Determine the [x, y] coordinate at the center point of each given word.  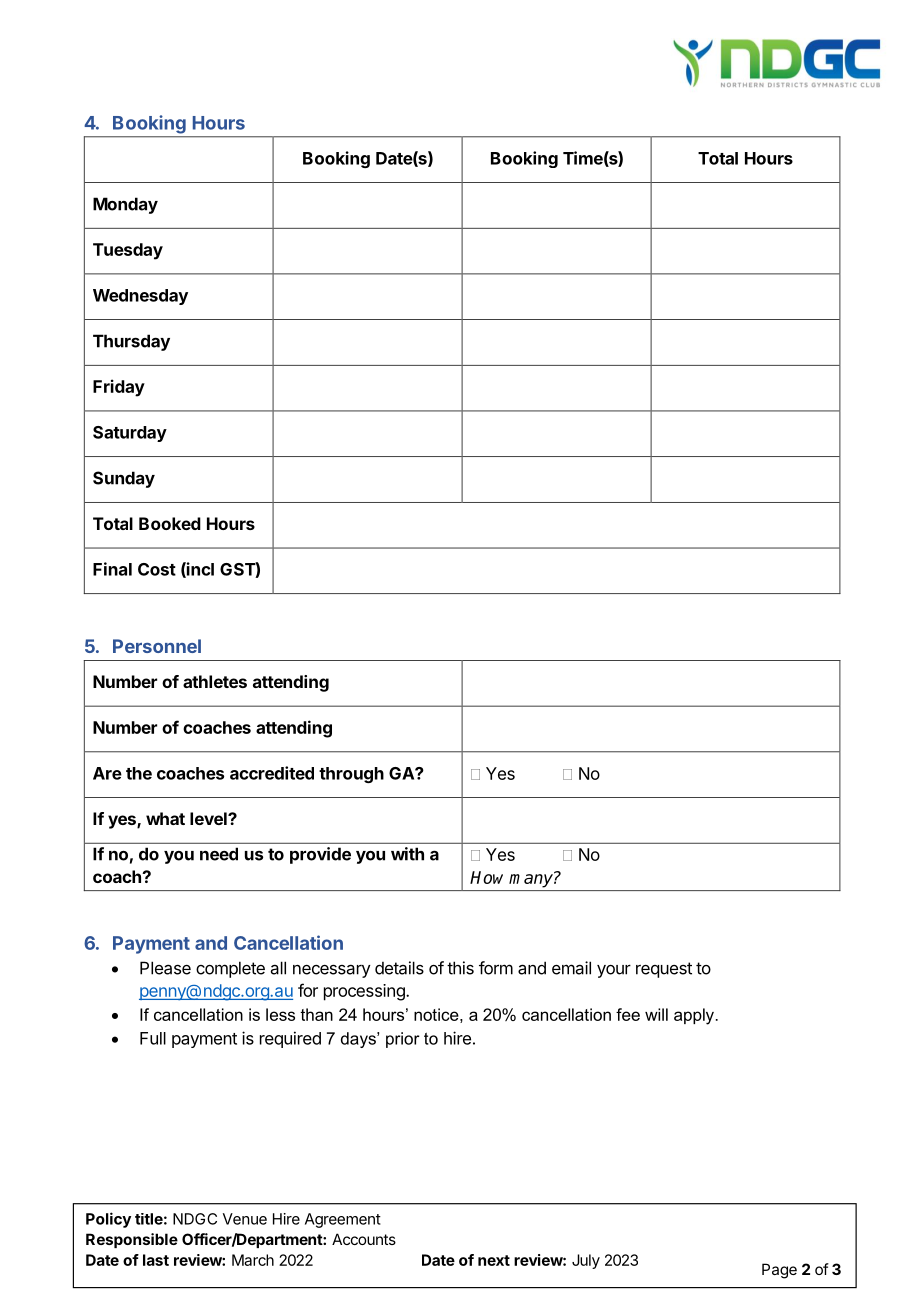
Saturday [130, 434]
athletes [215, 681]
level [209, 818]
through [351, 775]
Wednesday [140, 297]
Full [153, 1038]
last [156, 1260]
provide [320, 855]
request [664, 970]
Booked [170, 523]
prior [403, 1040]
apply [694, 1016]
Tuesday [128, 251]
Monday [125, 205]
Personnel [157, 646]
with [407, 854]
